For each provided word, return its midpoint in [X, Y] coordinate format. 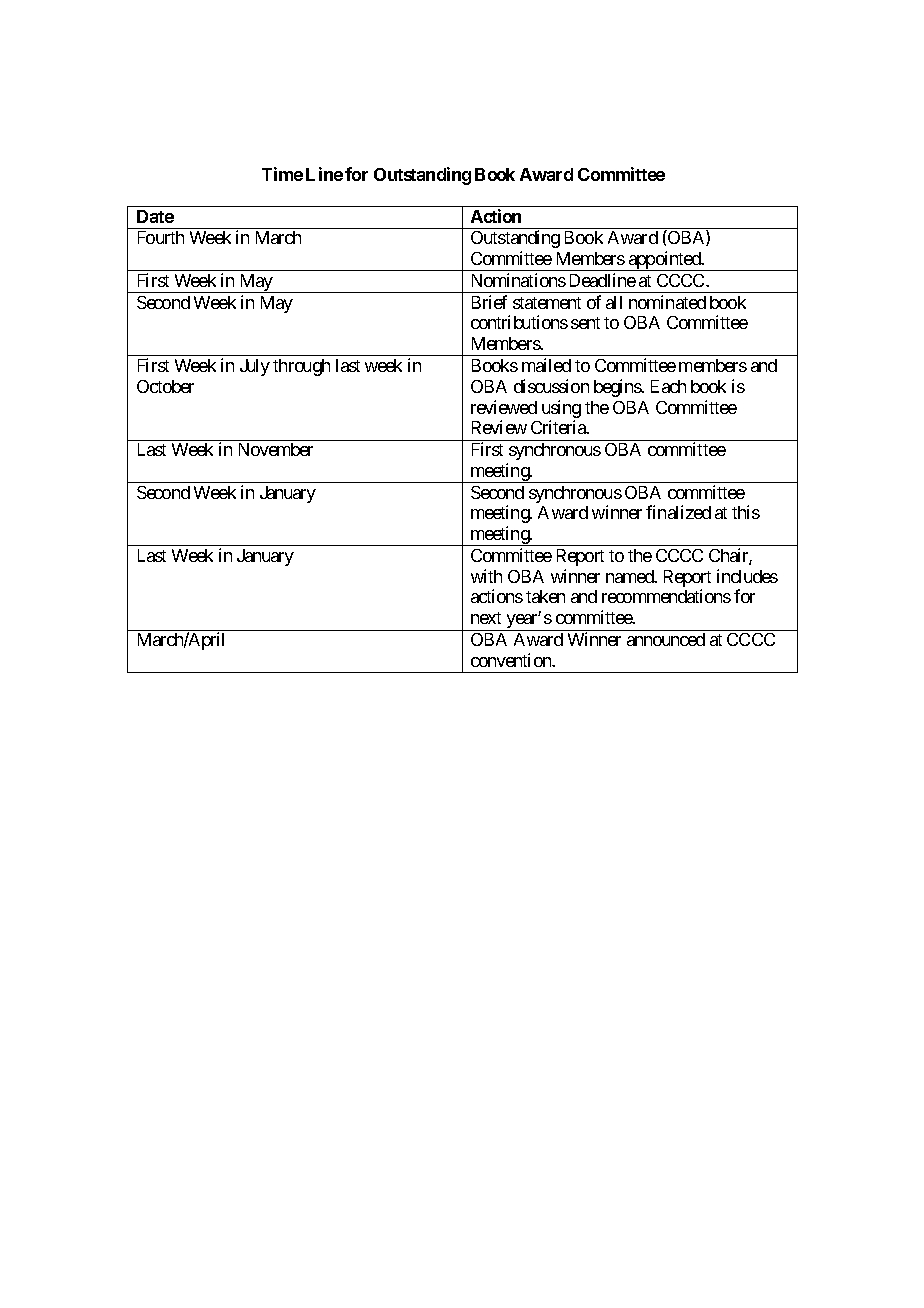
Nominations [519, 280]
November [276, 449]
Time [282, 174]
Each [668, 386]
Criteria [559, 427]
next [486, 618]
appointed [665, 261]
